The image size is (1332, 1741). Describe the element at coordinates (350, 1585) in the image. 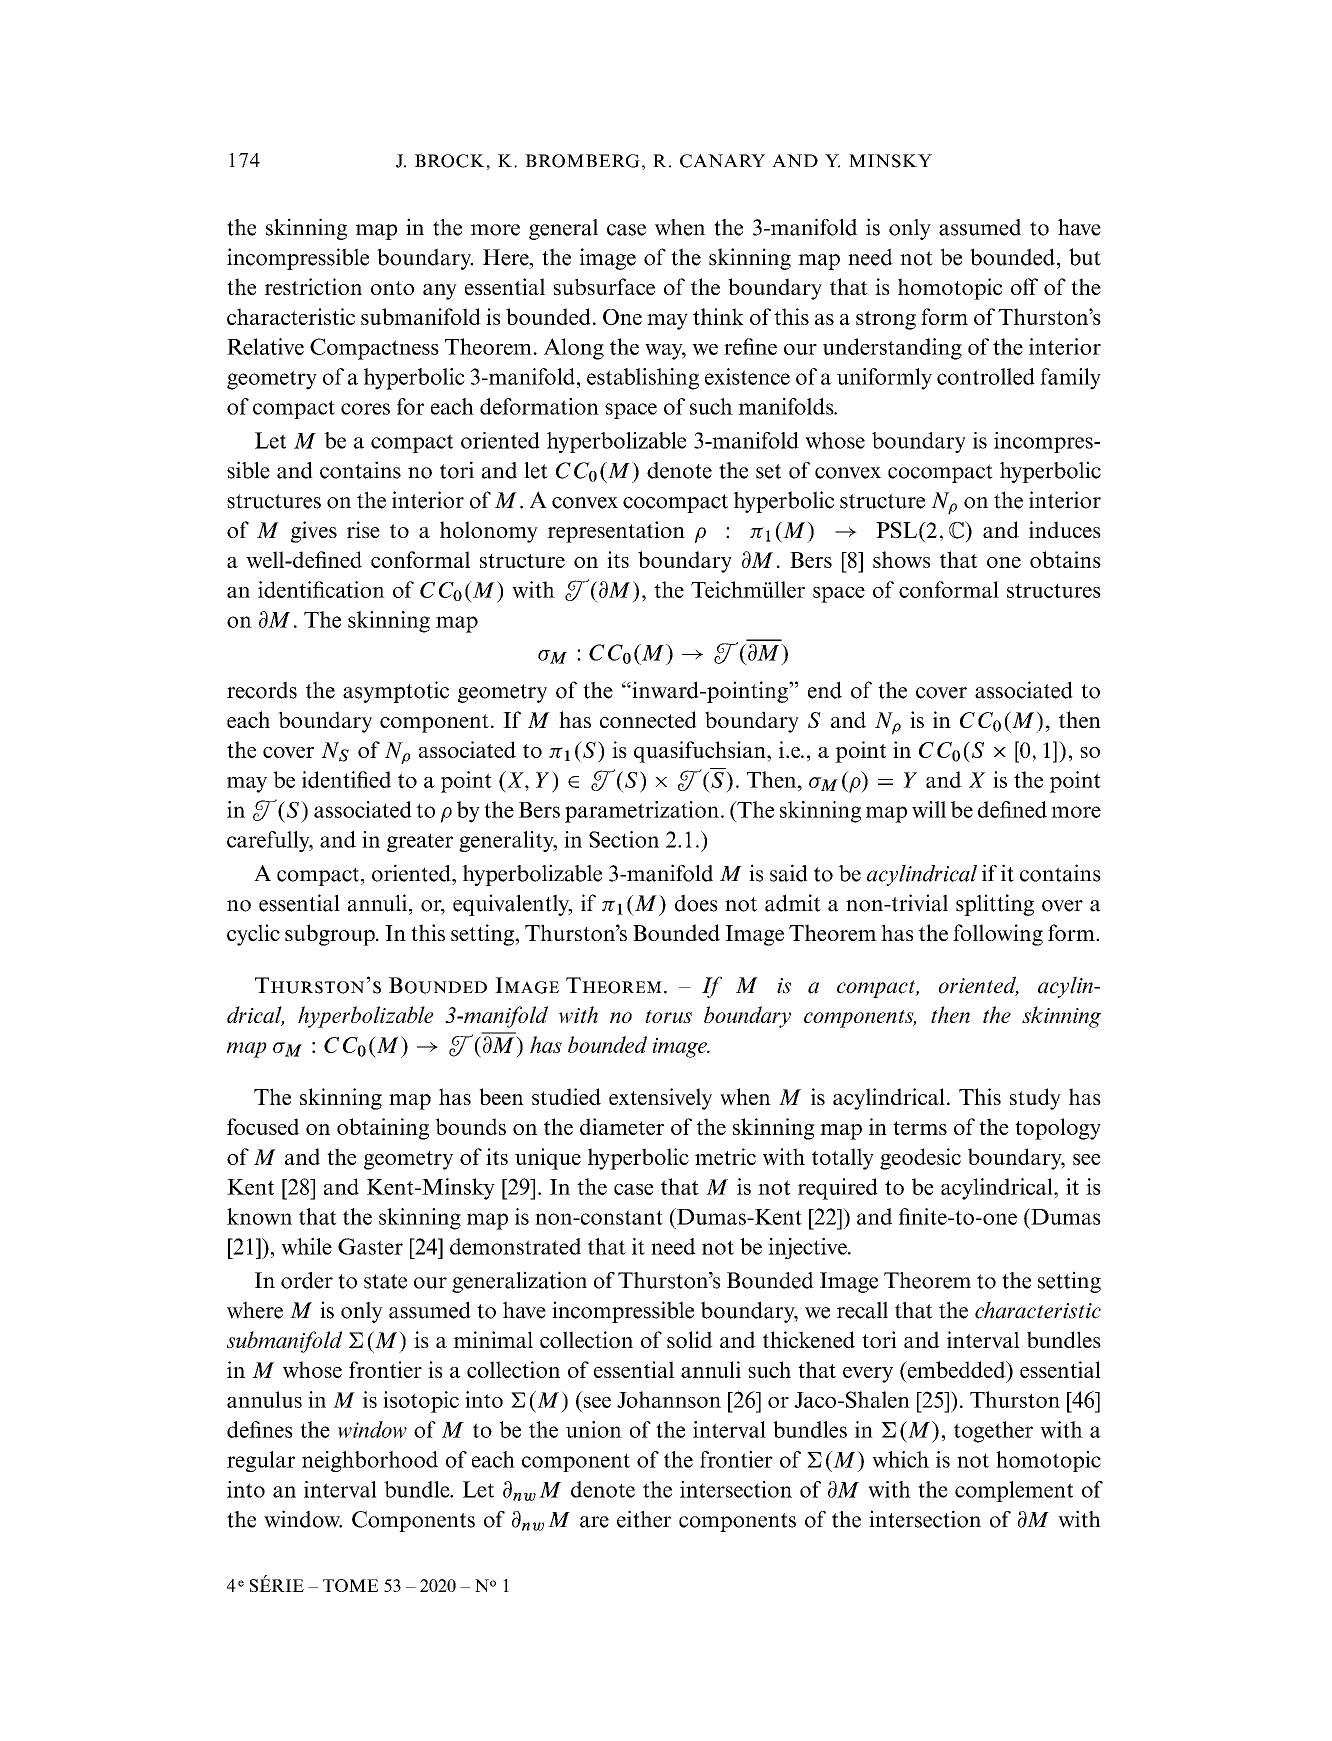

I see `TOME` at that location.
